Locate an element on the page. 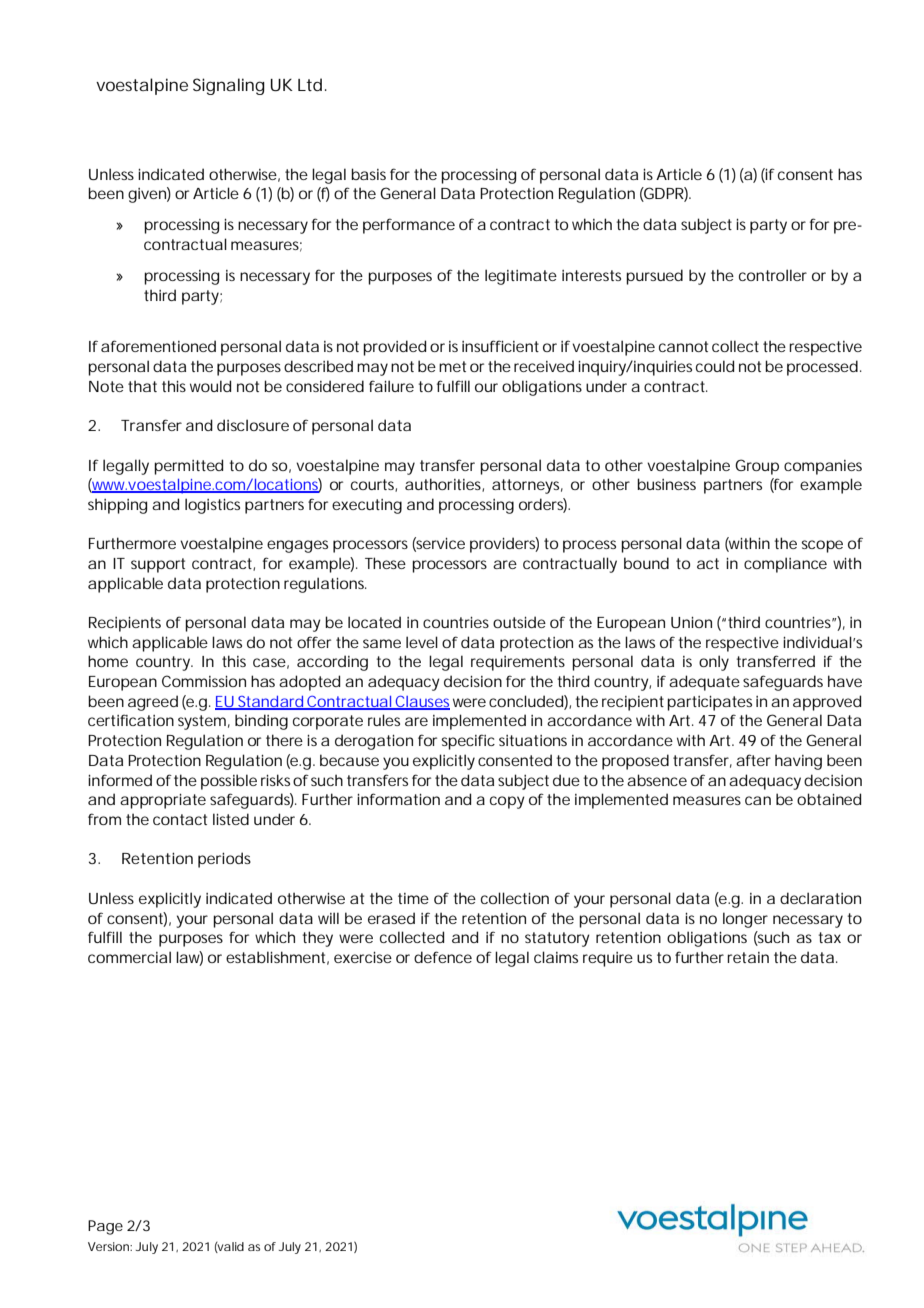  controller is located at coordinates (773, 275).
